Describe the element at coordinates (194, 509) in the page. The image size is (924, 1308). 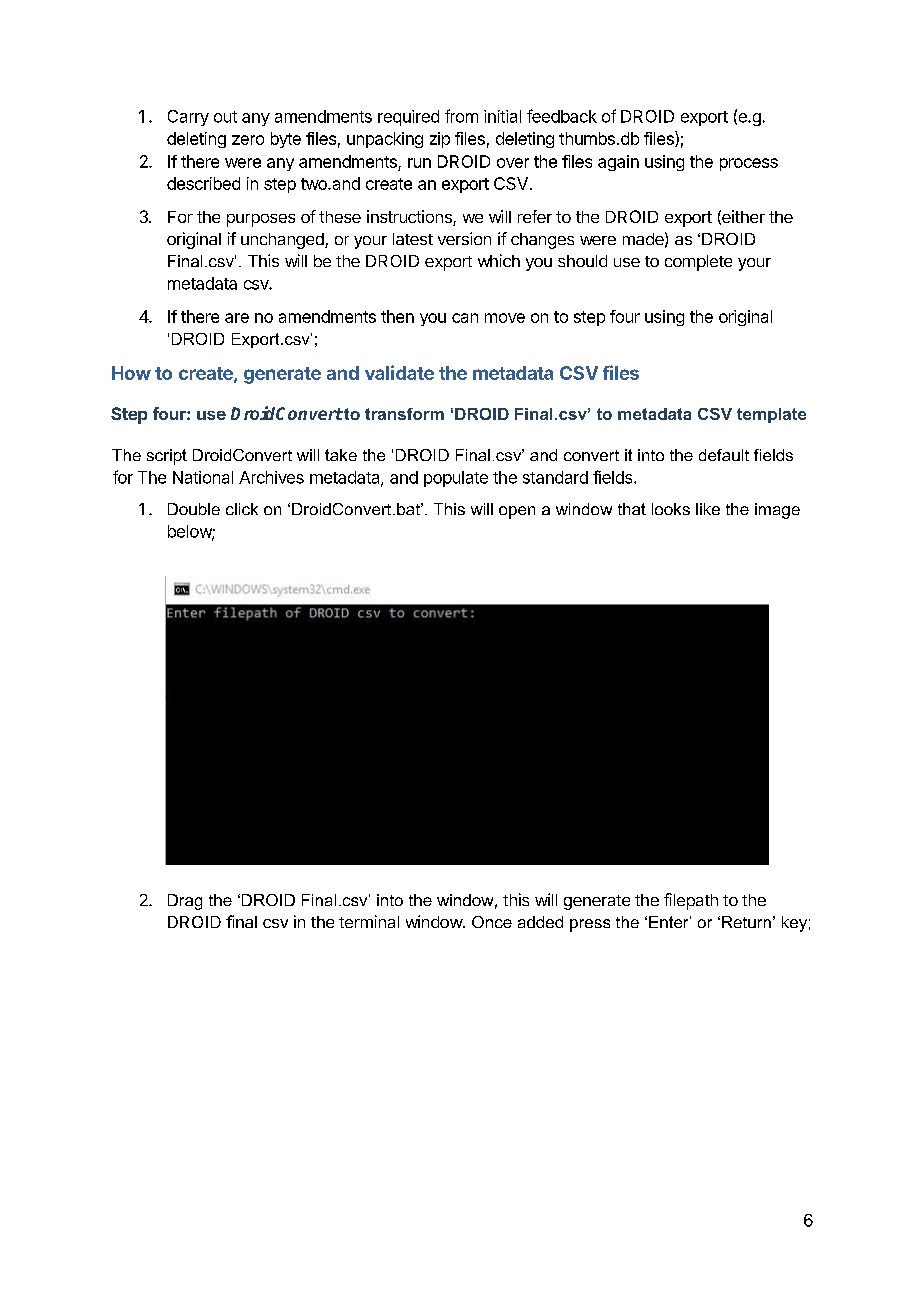
I see `Double` at that location.
